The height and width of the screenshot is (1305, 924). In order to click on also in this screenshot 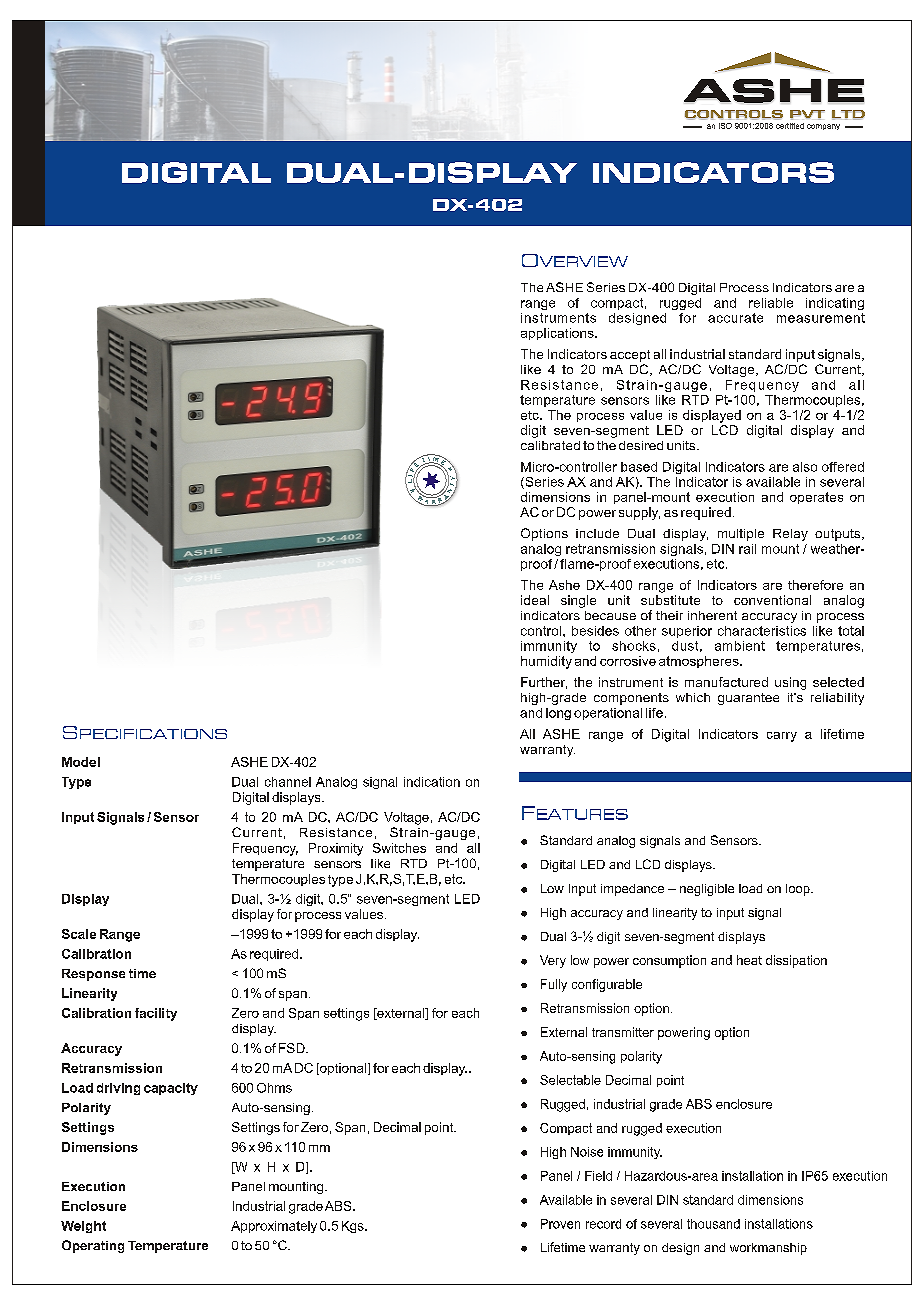, I will do `click(805, 467)`.
